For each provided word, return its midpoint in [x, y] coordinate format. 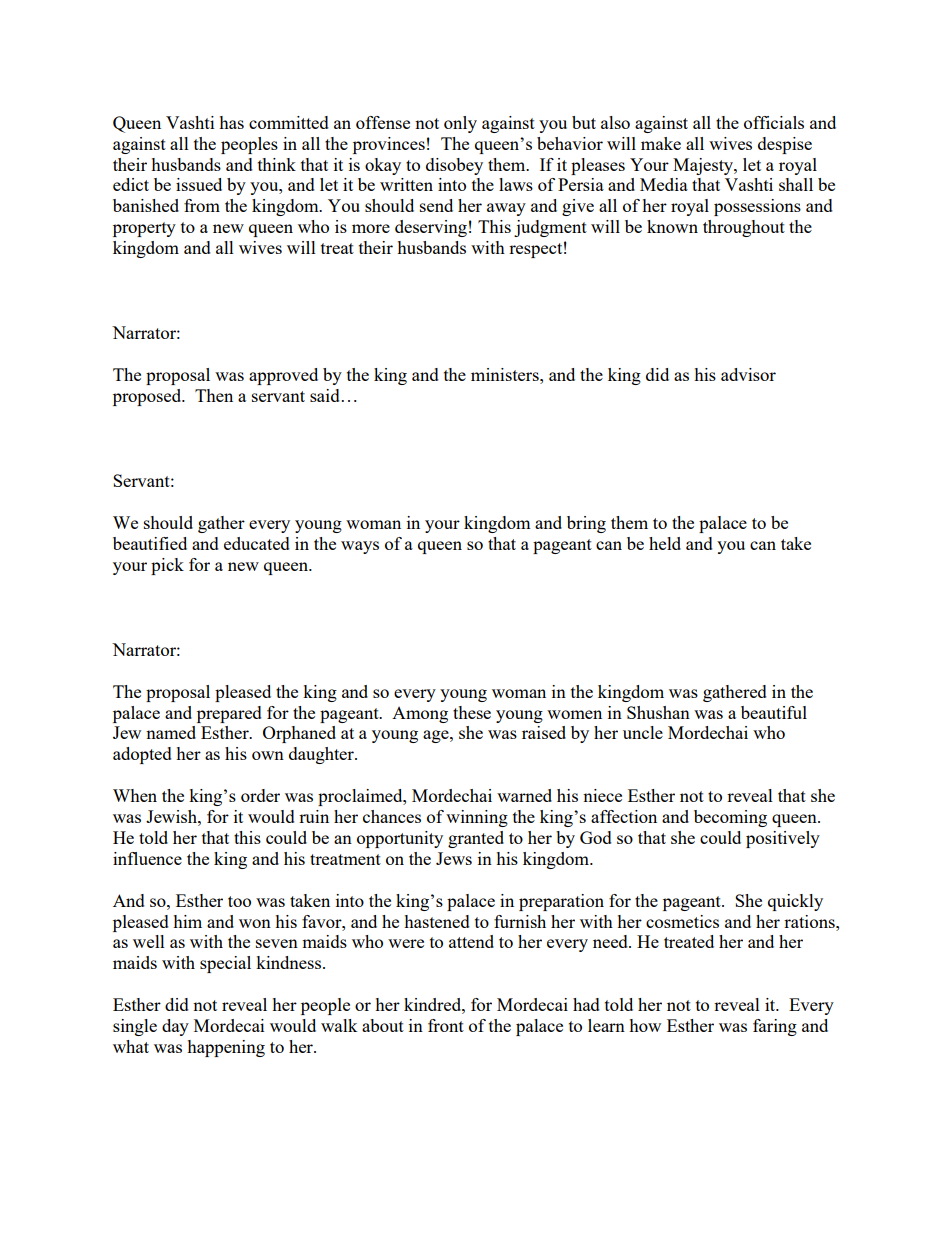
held [665, 543]
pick [167, 566]
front [446, 1025]
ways [360, 547]
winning [477, 818]
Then [214, 395]
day [175, 1027]
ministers [506, 374]
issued [199, 184]
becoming [730, 818]
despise [785, 145]
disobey [454, 166]
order [260, 795]
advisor [748, 374]
